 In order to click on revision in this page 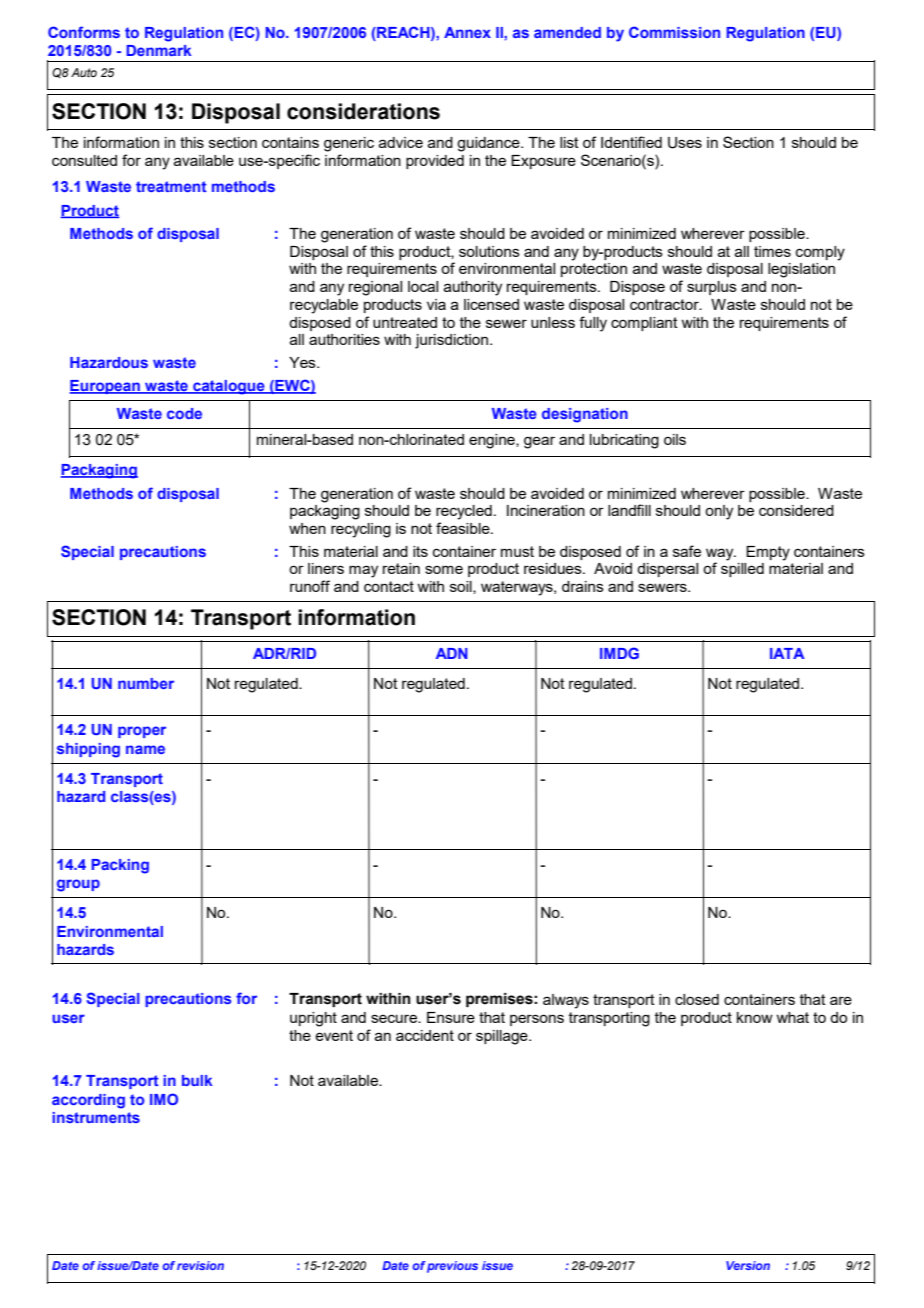, I will do `click(200, 1265)`.
